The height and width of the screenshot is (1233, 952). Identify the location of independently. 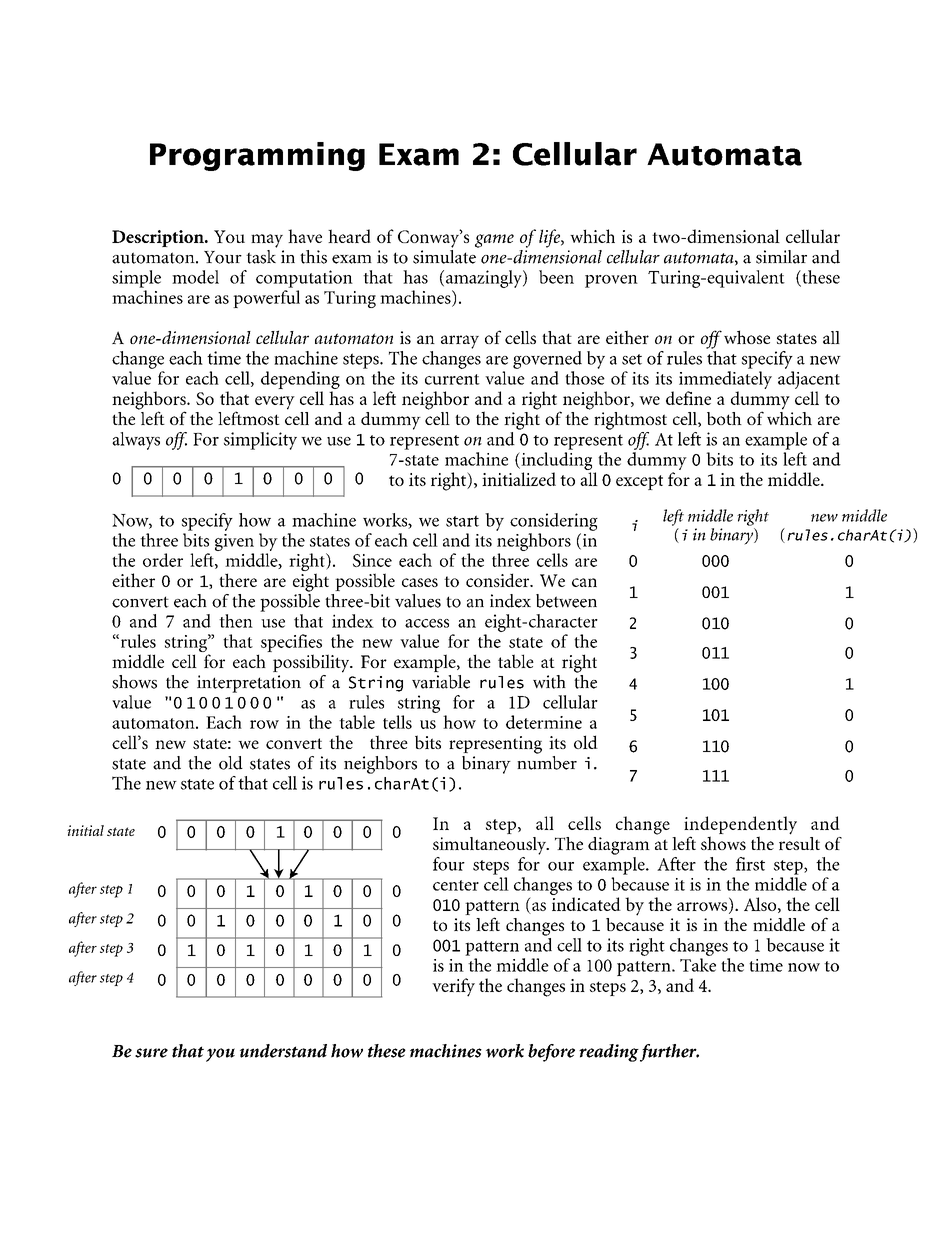
(740, 826).
